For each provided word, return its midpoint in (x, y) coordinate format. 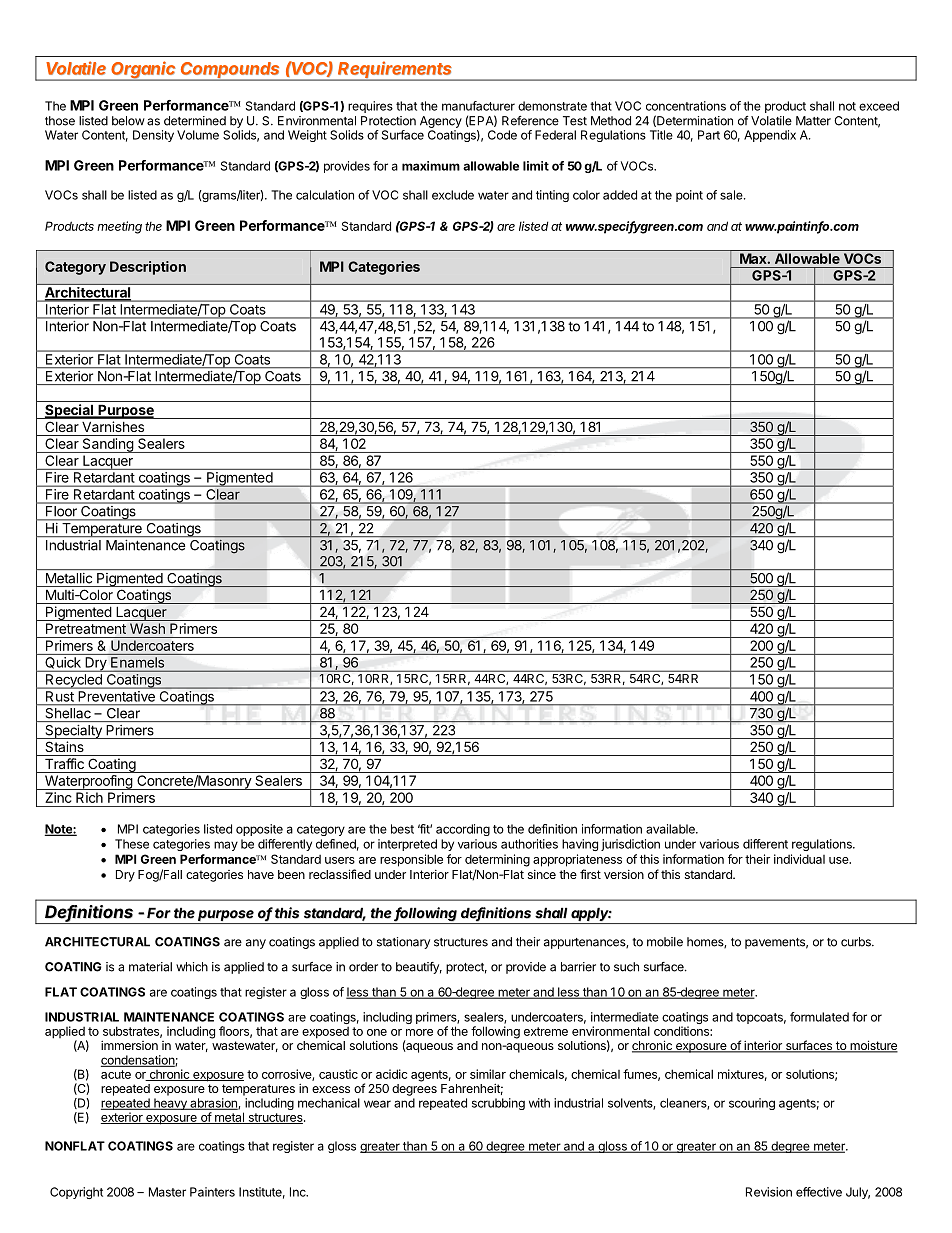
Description (148, 268)
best (402, 829)
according (463, 830)
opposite (259, 830)
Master (167, 1192)
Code (502, 135)
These (132, 844)
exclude (453, 195)
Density (153, 136)
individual (799, 859)
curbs (857, 942)
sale (732, 195)
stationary (403, 943)
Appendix (770, 136)
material (150, 967)
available (671, 829)
